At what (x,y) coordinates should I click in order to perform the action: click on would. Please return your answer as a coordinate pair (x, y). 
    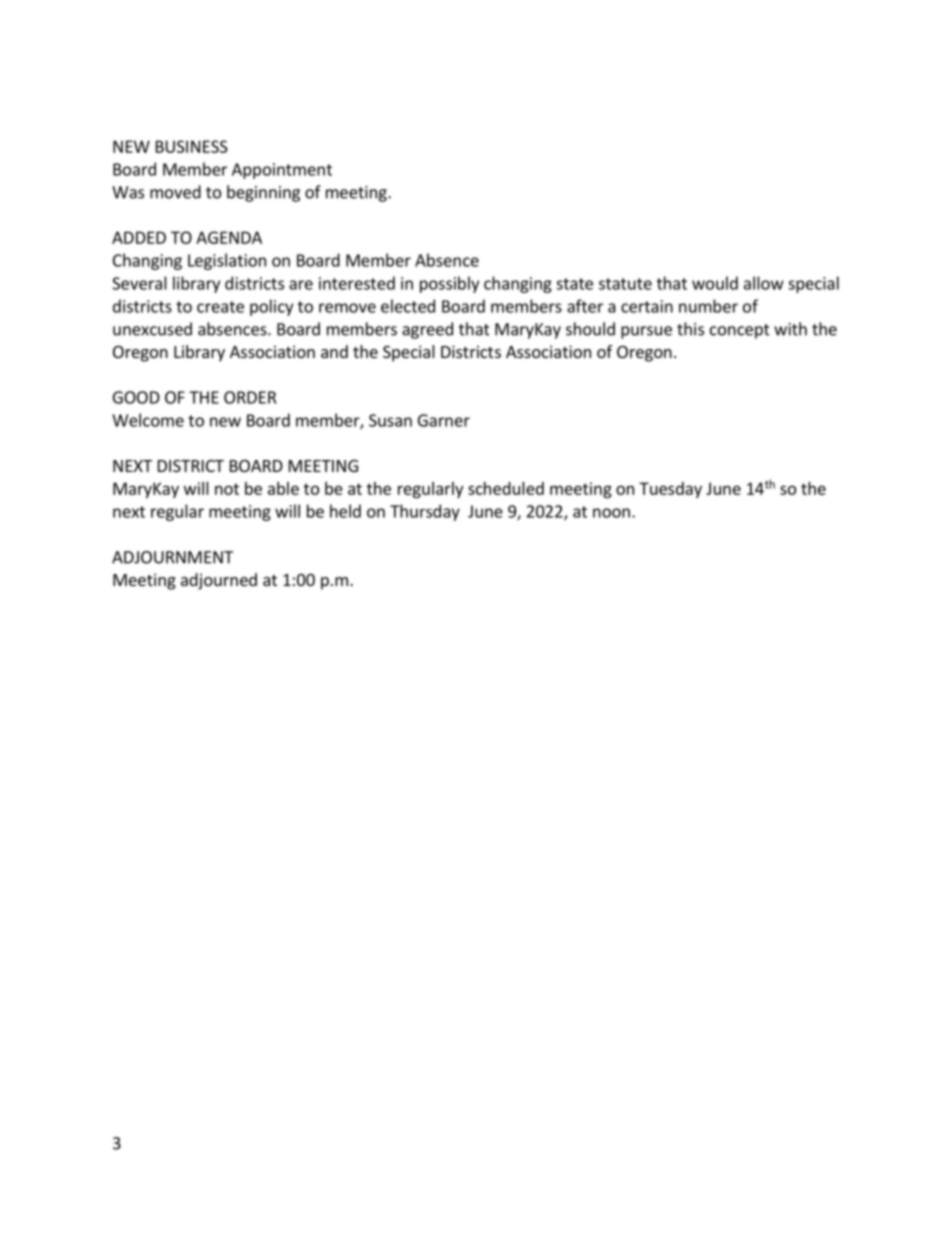
    Looking at the image, I should click on (715, 283).
